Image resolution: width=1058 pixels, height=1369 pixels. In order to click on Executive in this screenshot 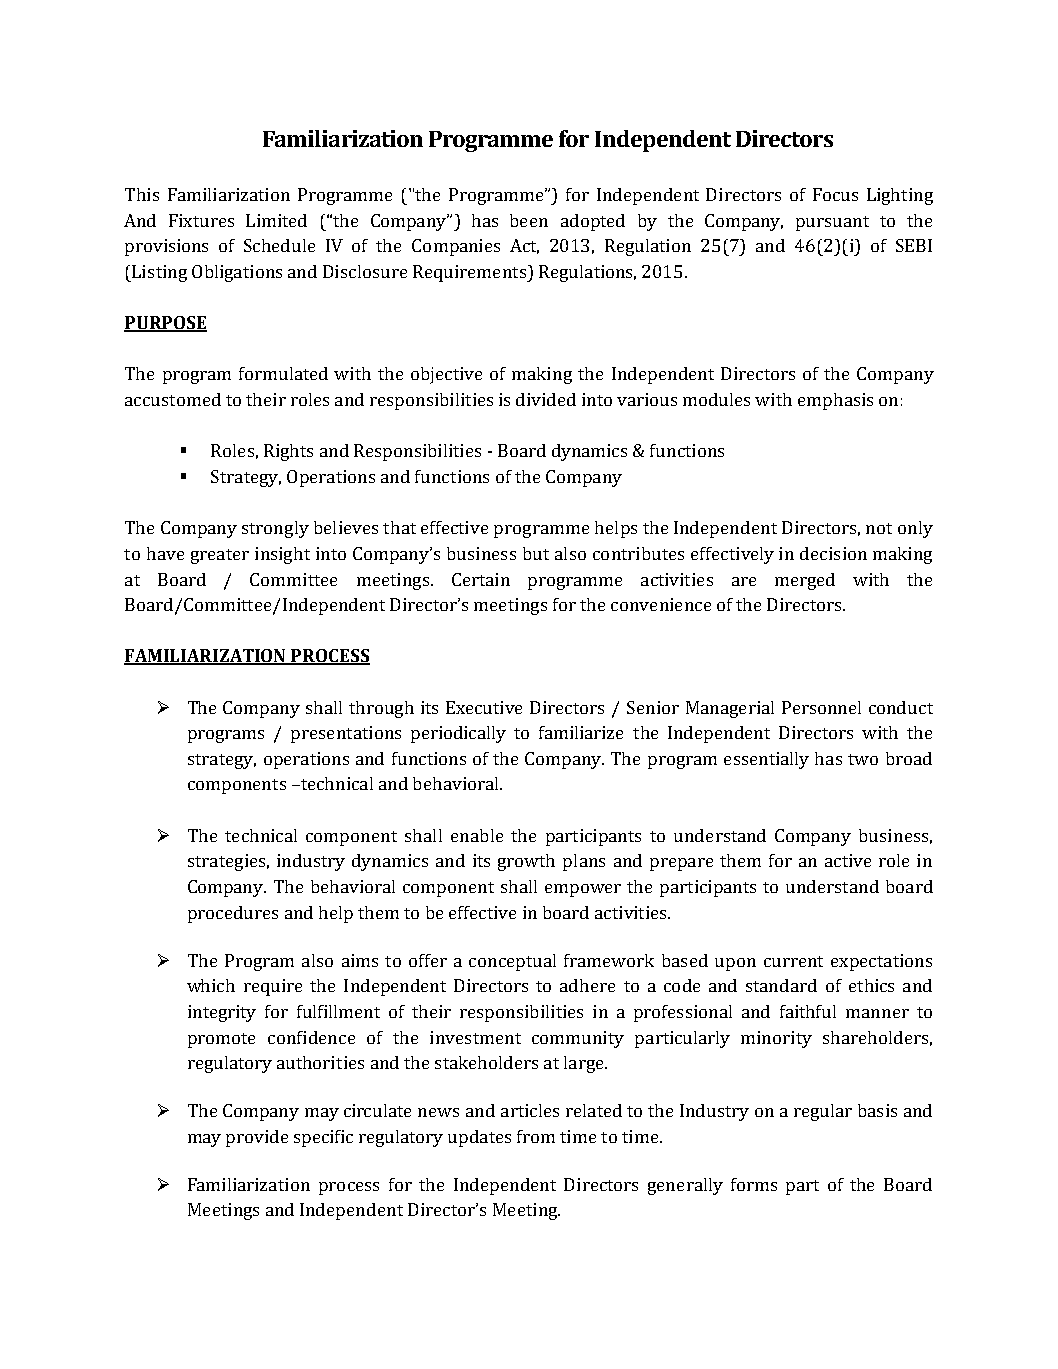, I will do `click(484, 707)`.
